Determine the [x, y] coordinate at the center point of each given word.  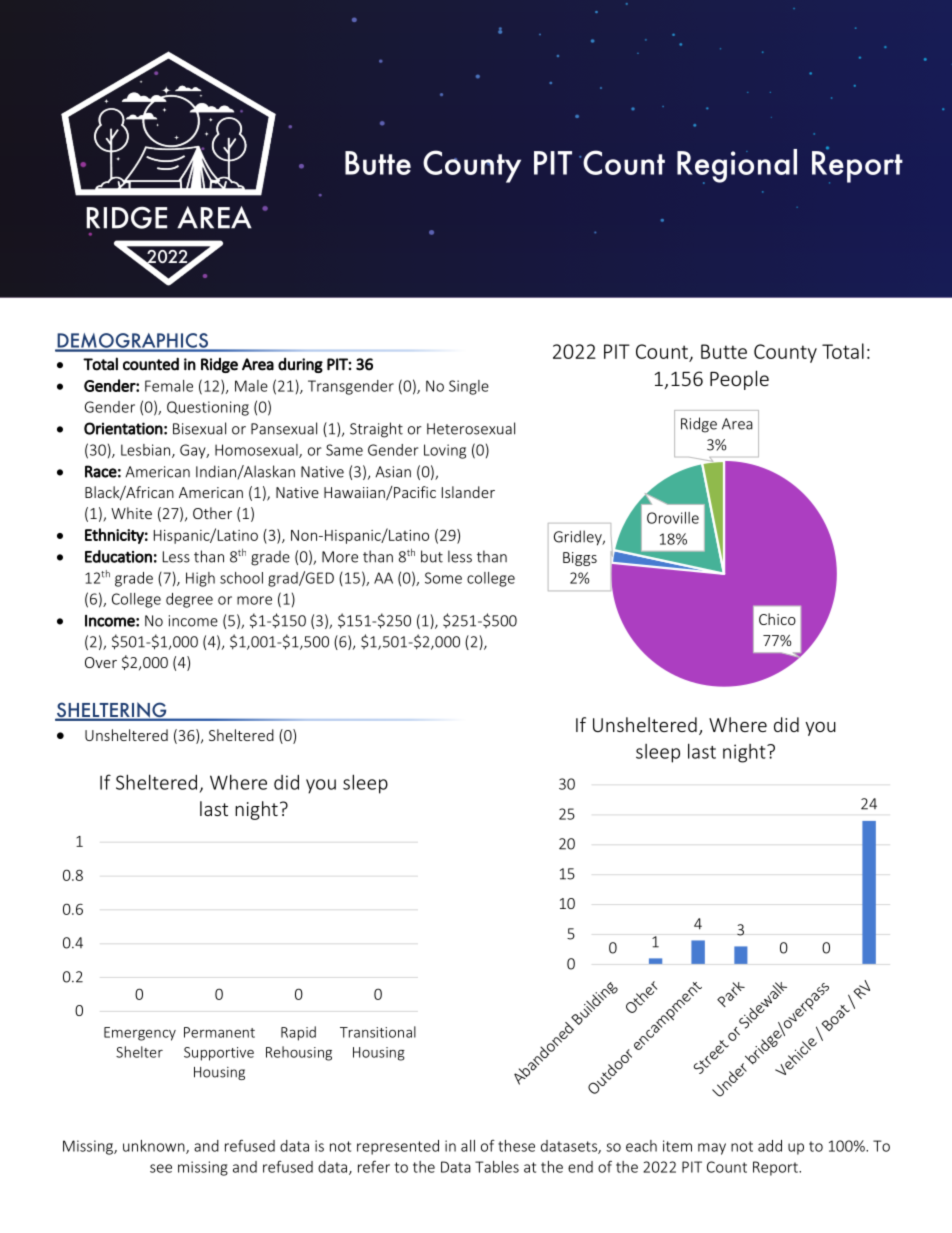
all [468, 1146]
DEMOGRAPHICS [132, 342]
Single [469, 387]
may [712, 1149]
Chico [777, 619]
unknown [155, 1147]
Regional [737, 166]
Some [443, 578]
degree [189, 600]
